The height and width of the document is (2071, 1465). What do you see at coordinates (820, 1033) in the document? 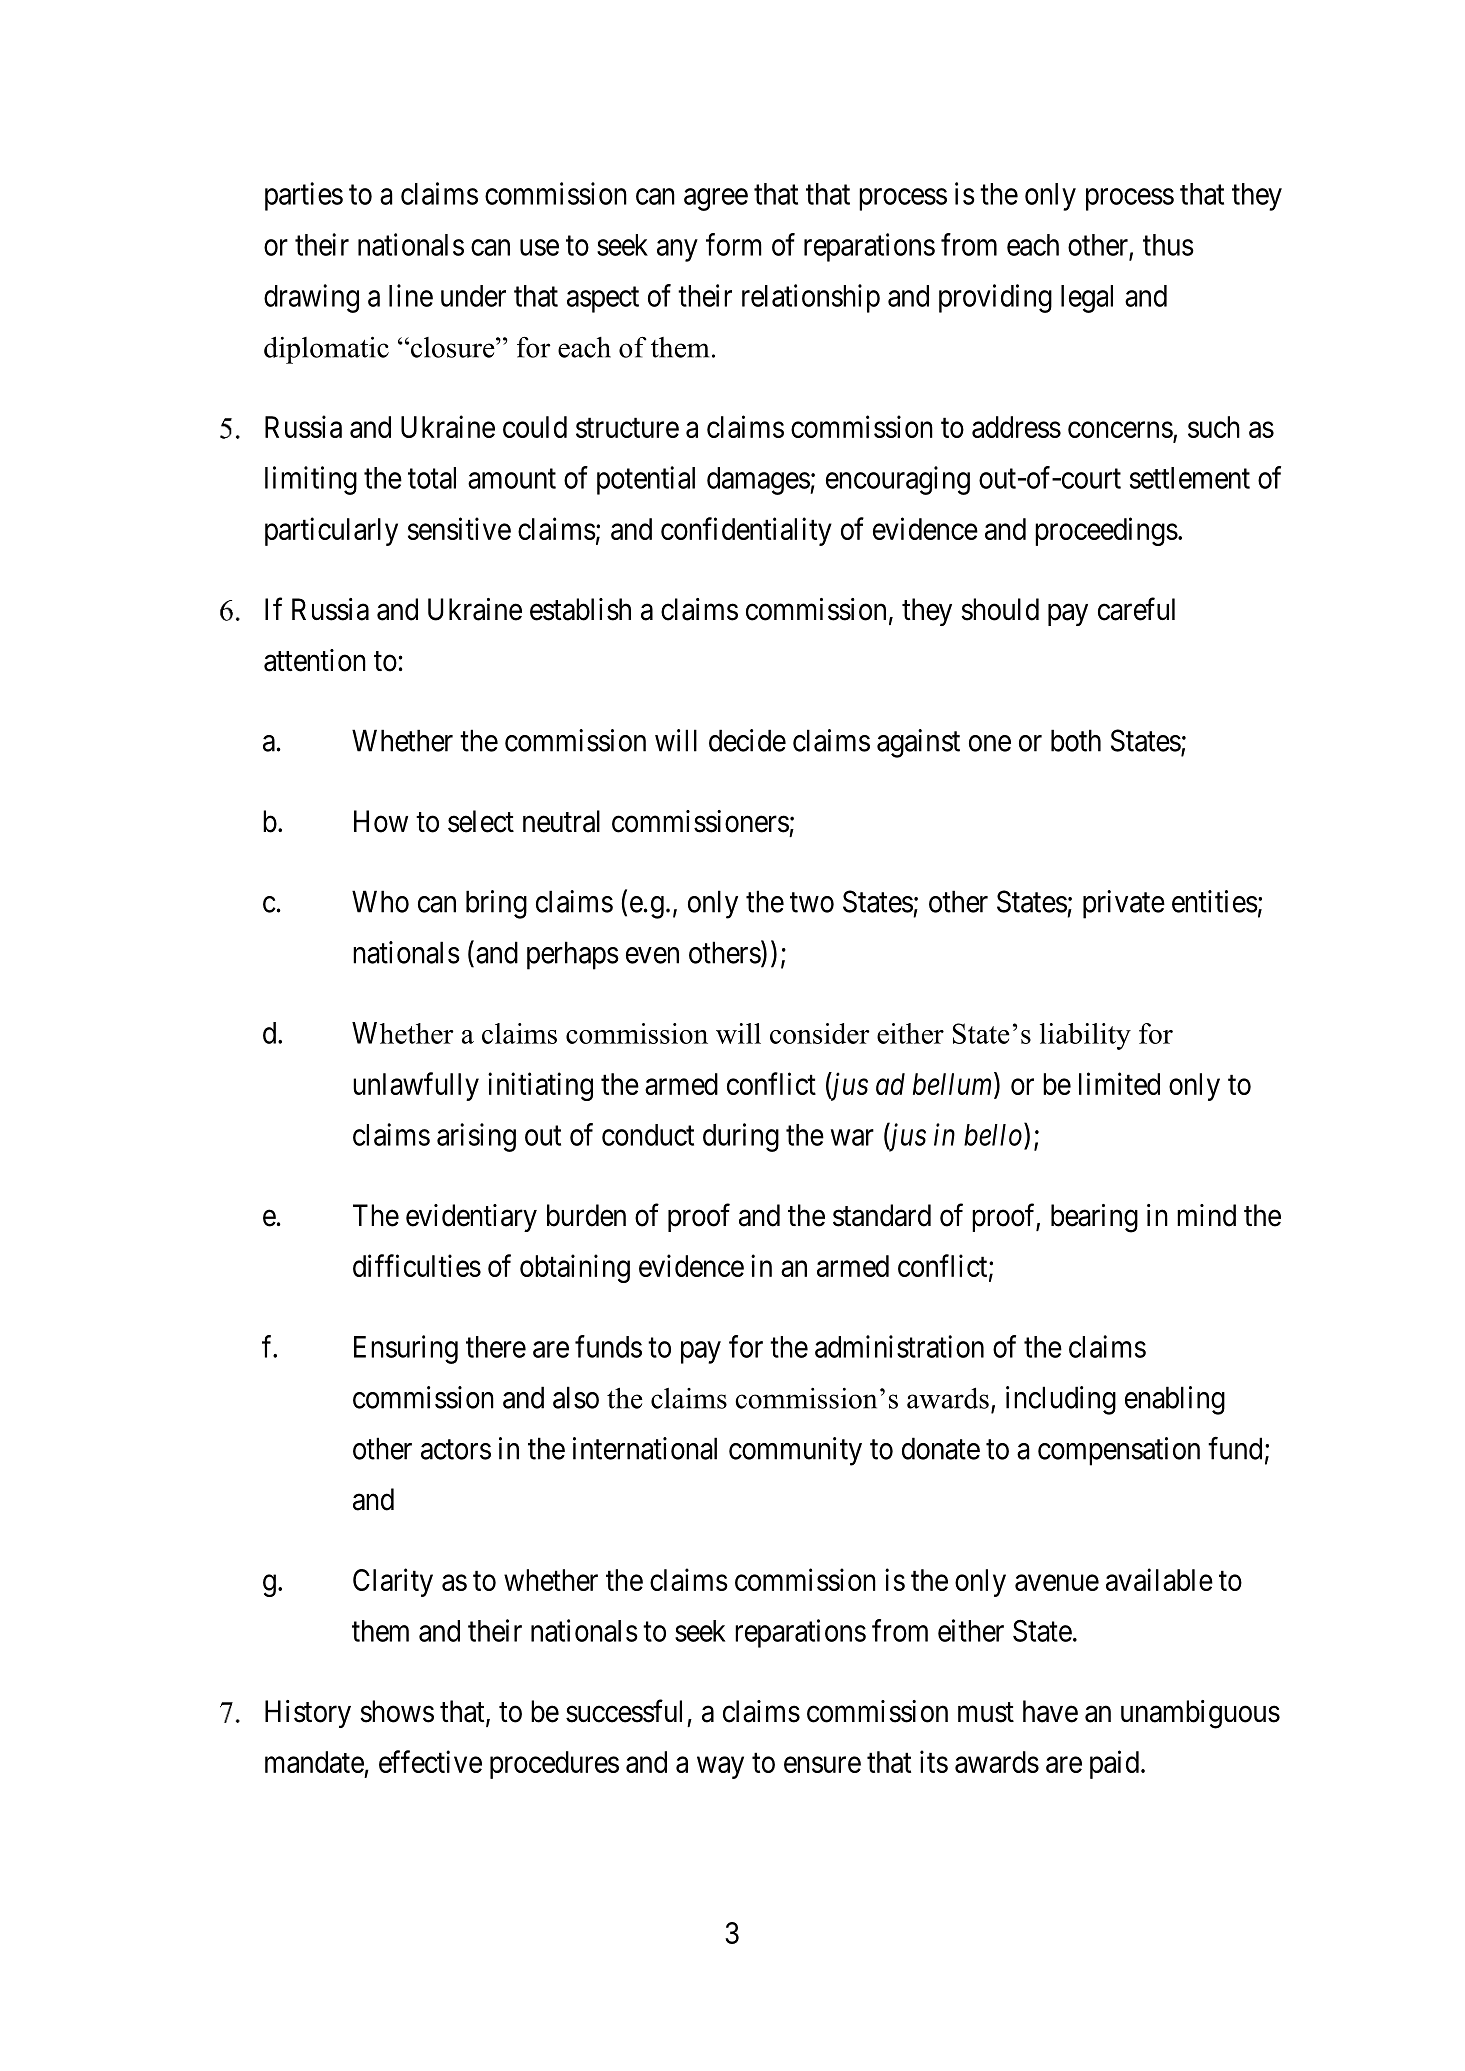
I see `consider` at bounding box center [820, 1033].
